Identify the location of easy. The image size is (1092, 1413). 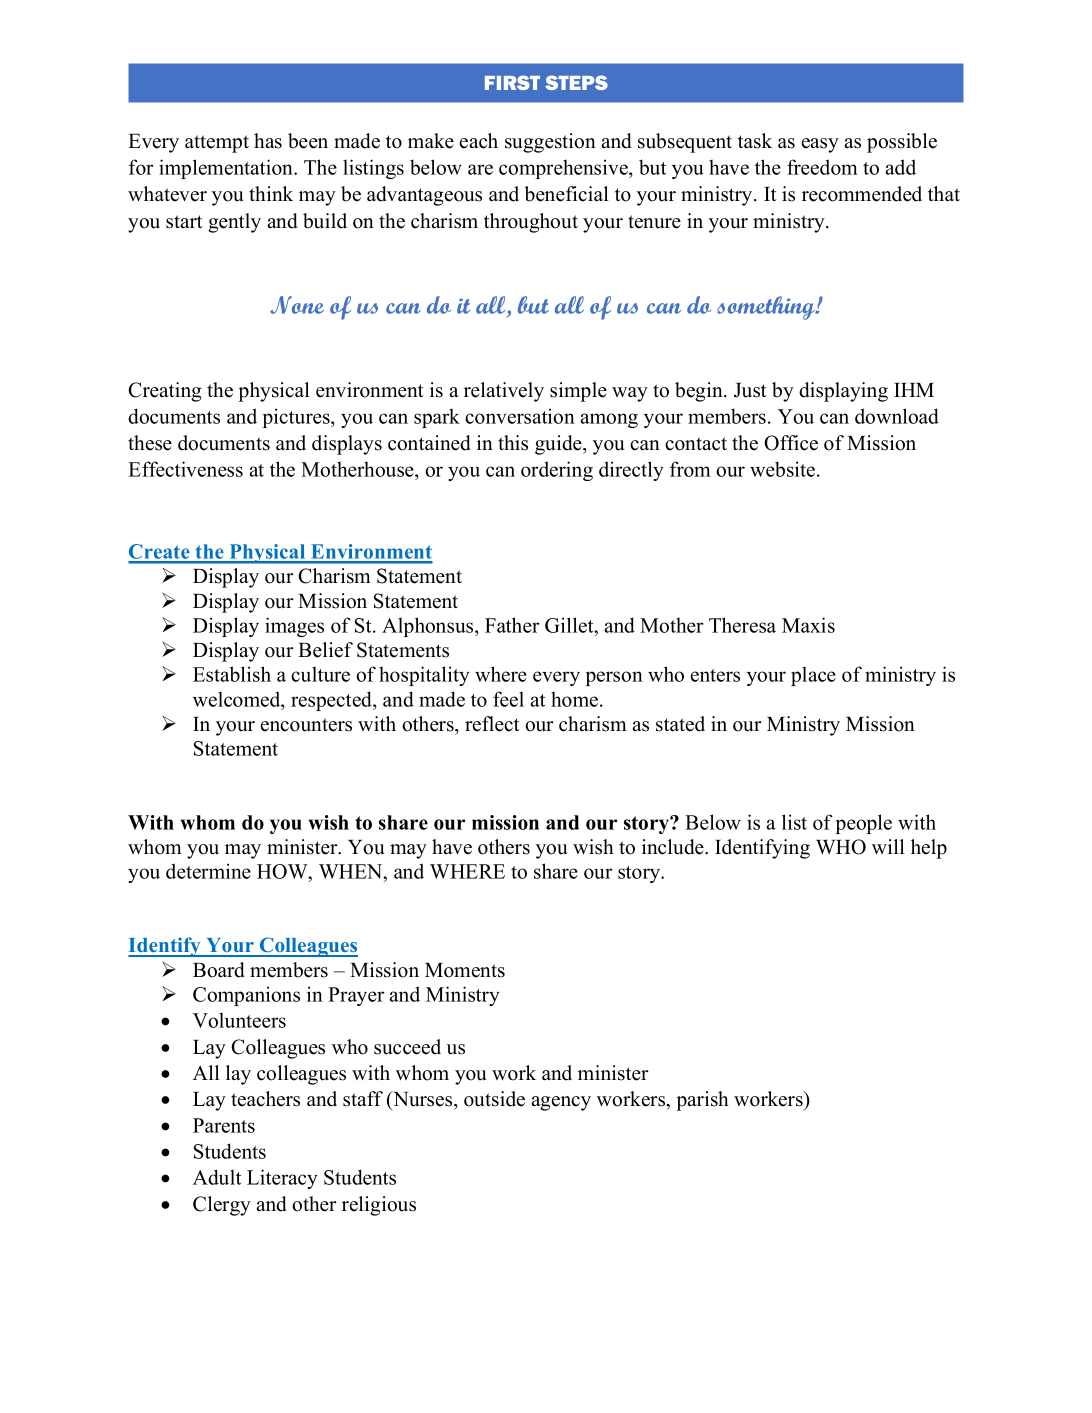
(820, 145).
